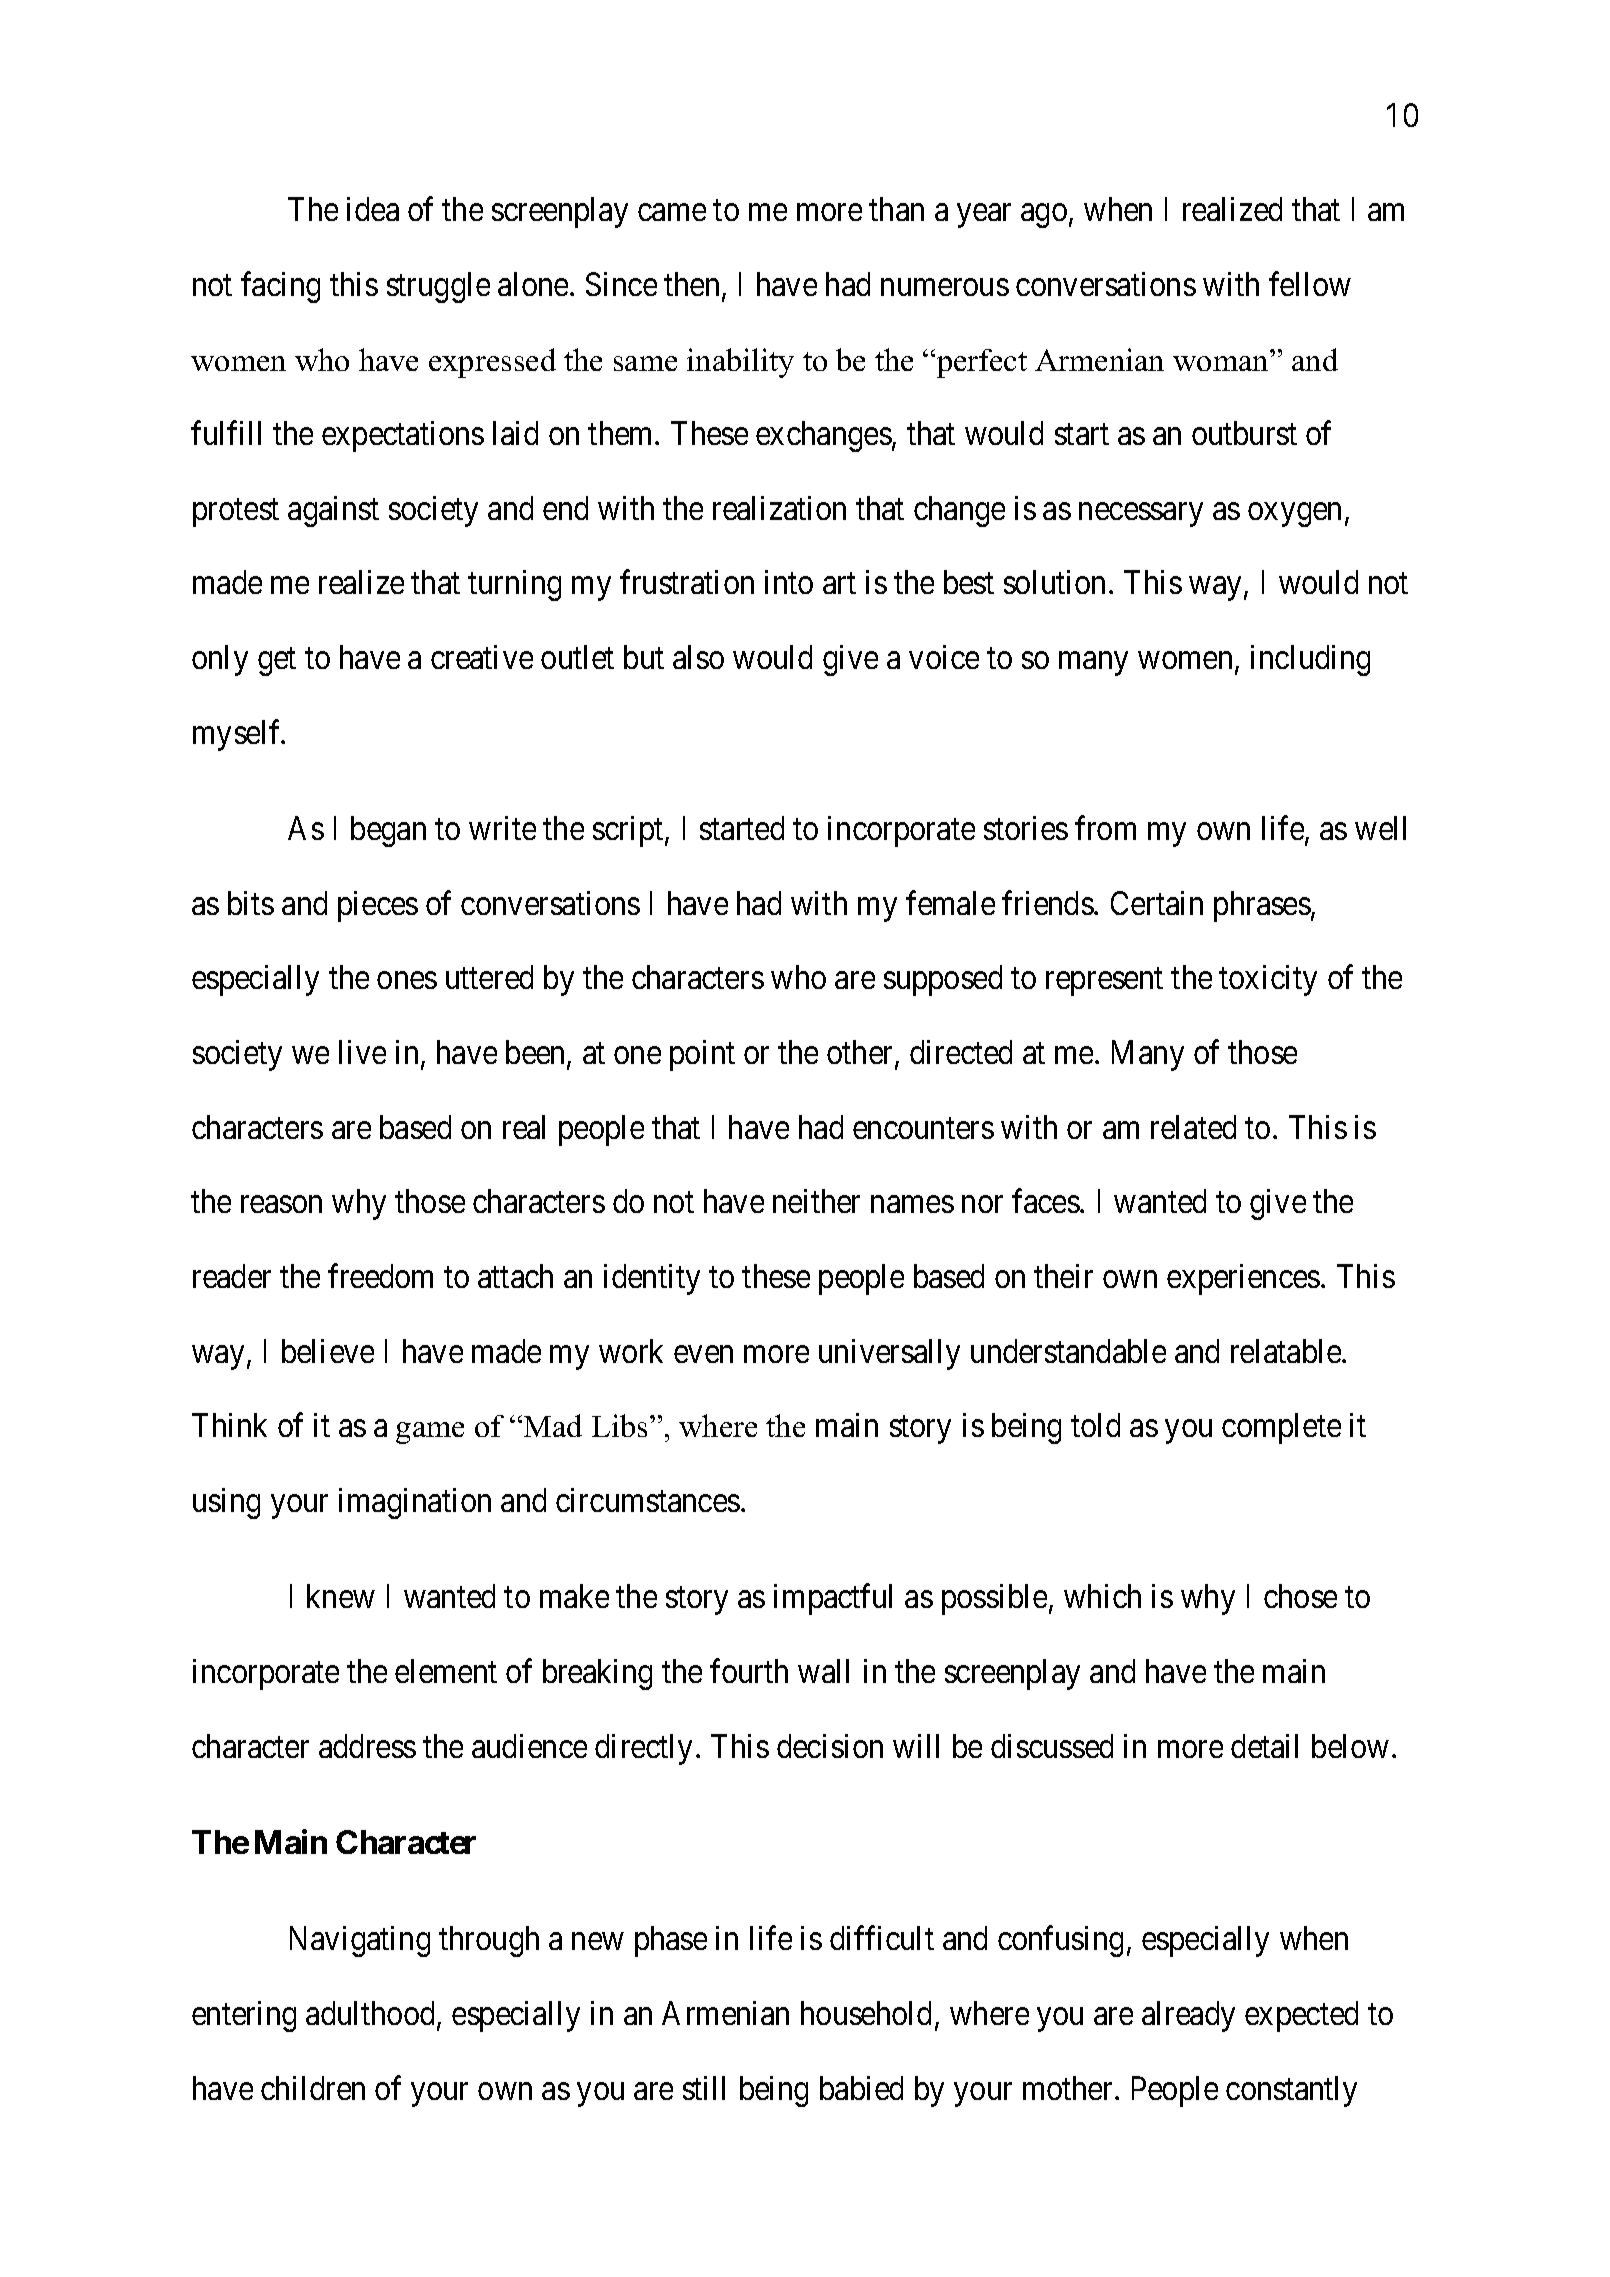 The width and height of the screenshot is (1610, 2277). What do you see at coordinates (816, 1201) in the screenshot?
I see `neither` at bounding box center [816, 1201].
